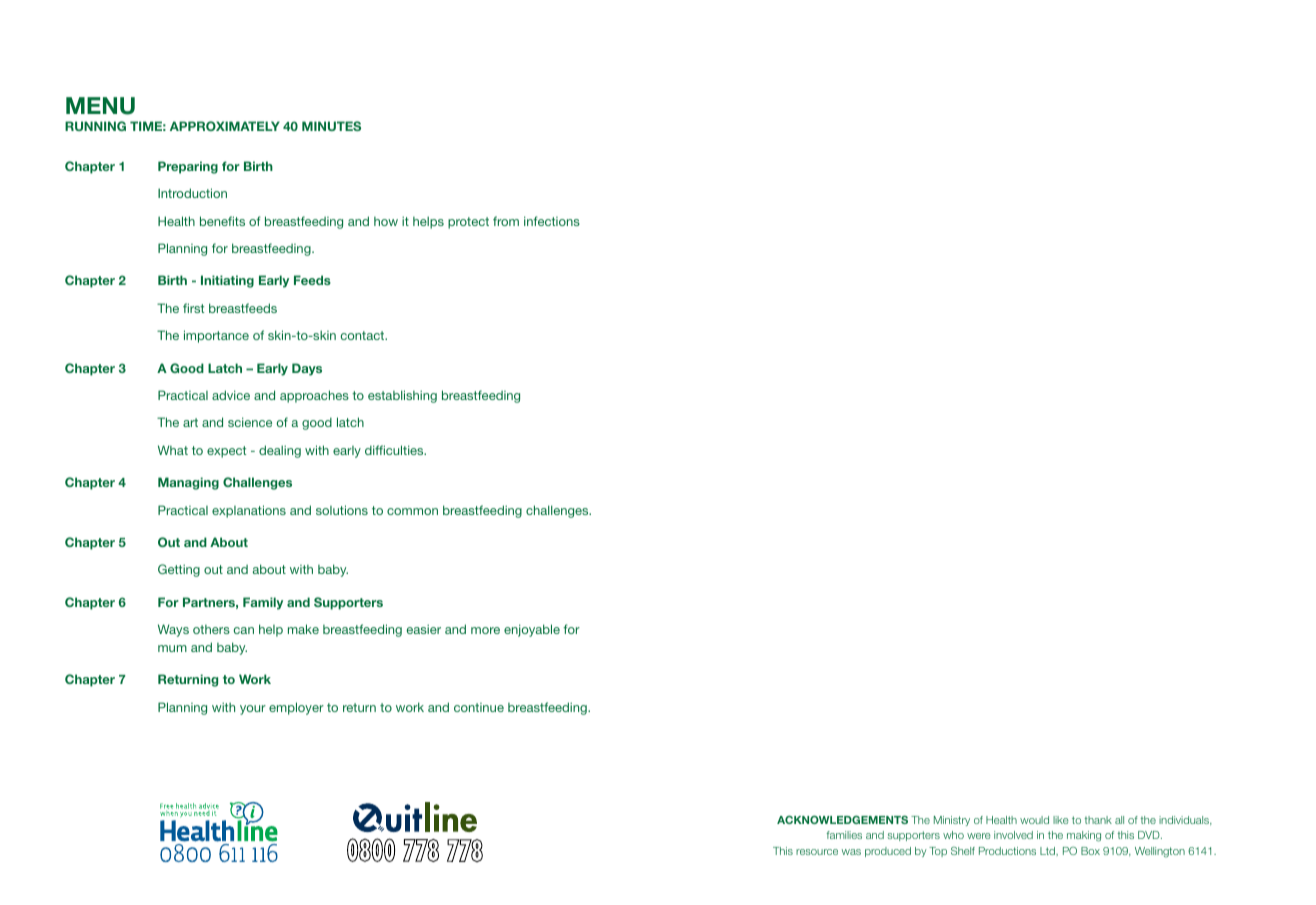  Describe the element at coordinates (225, 126) in the screenshot. I see `Approximately` at that location.
